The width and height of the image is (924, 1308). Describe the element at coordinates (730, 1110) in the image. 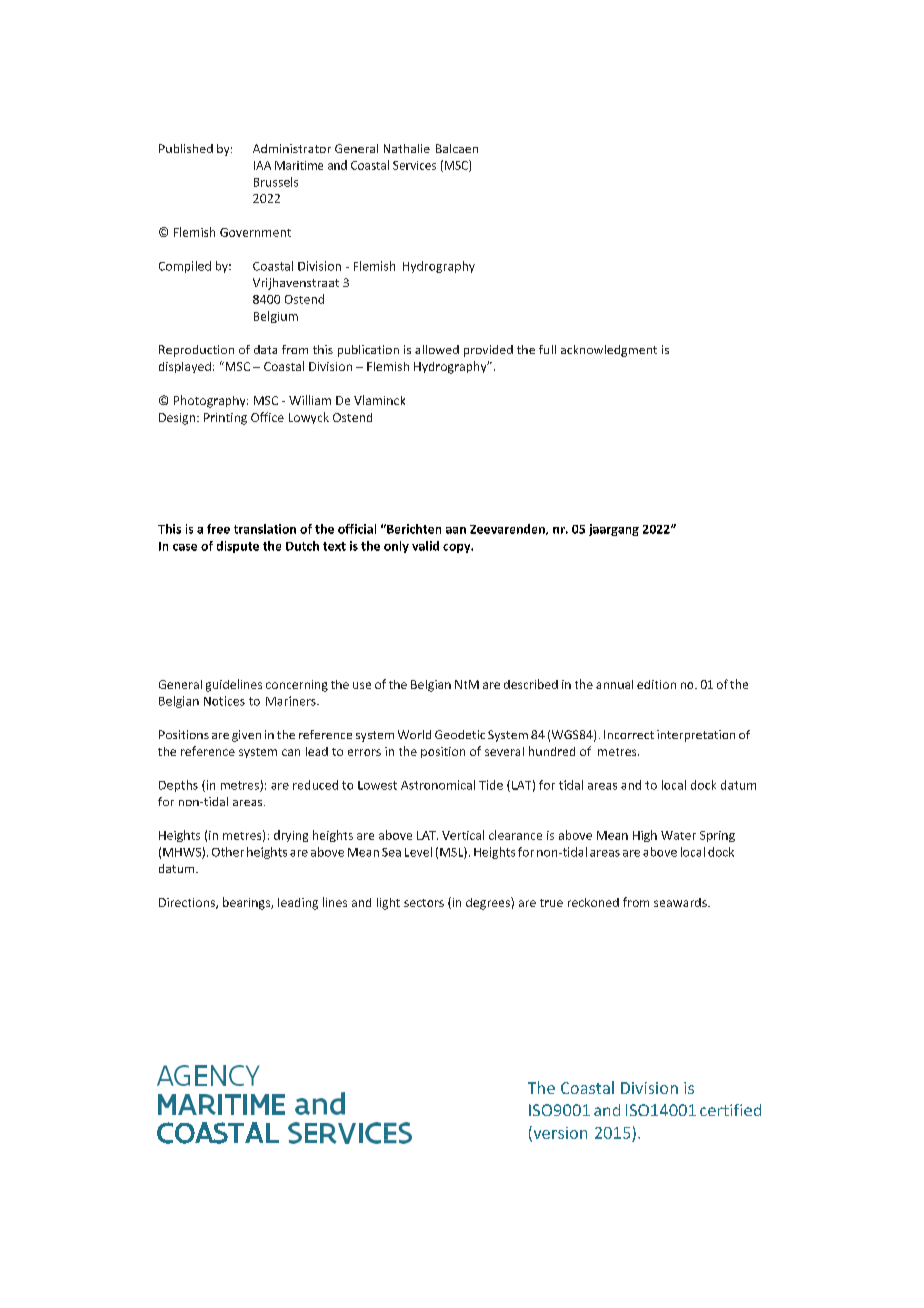

I see `certified` at that location.
